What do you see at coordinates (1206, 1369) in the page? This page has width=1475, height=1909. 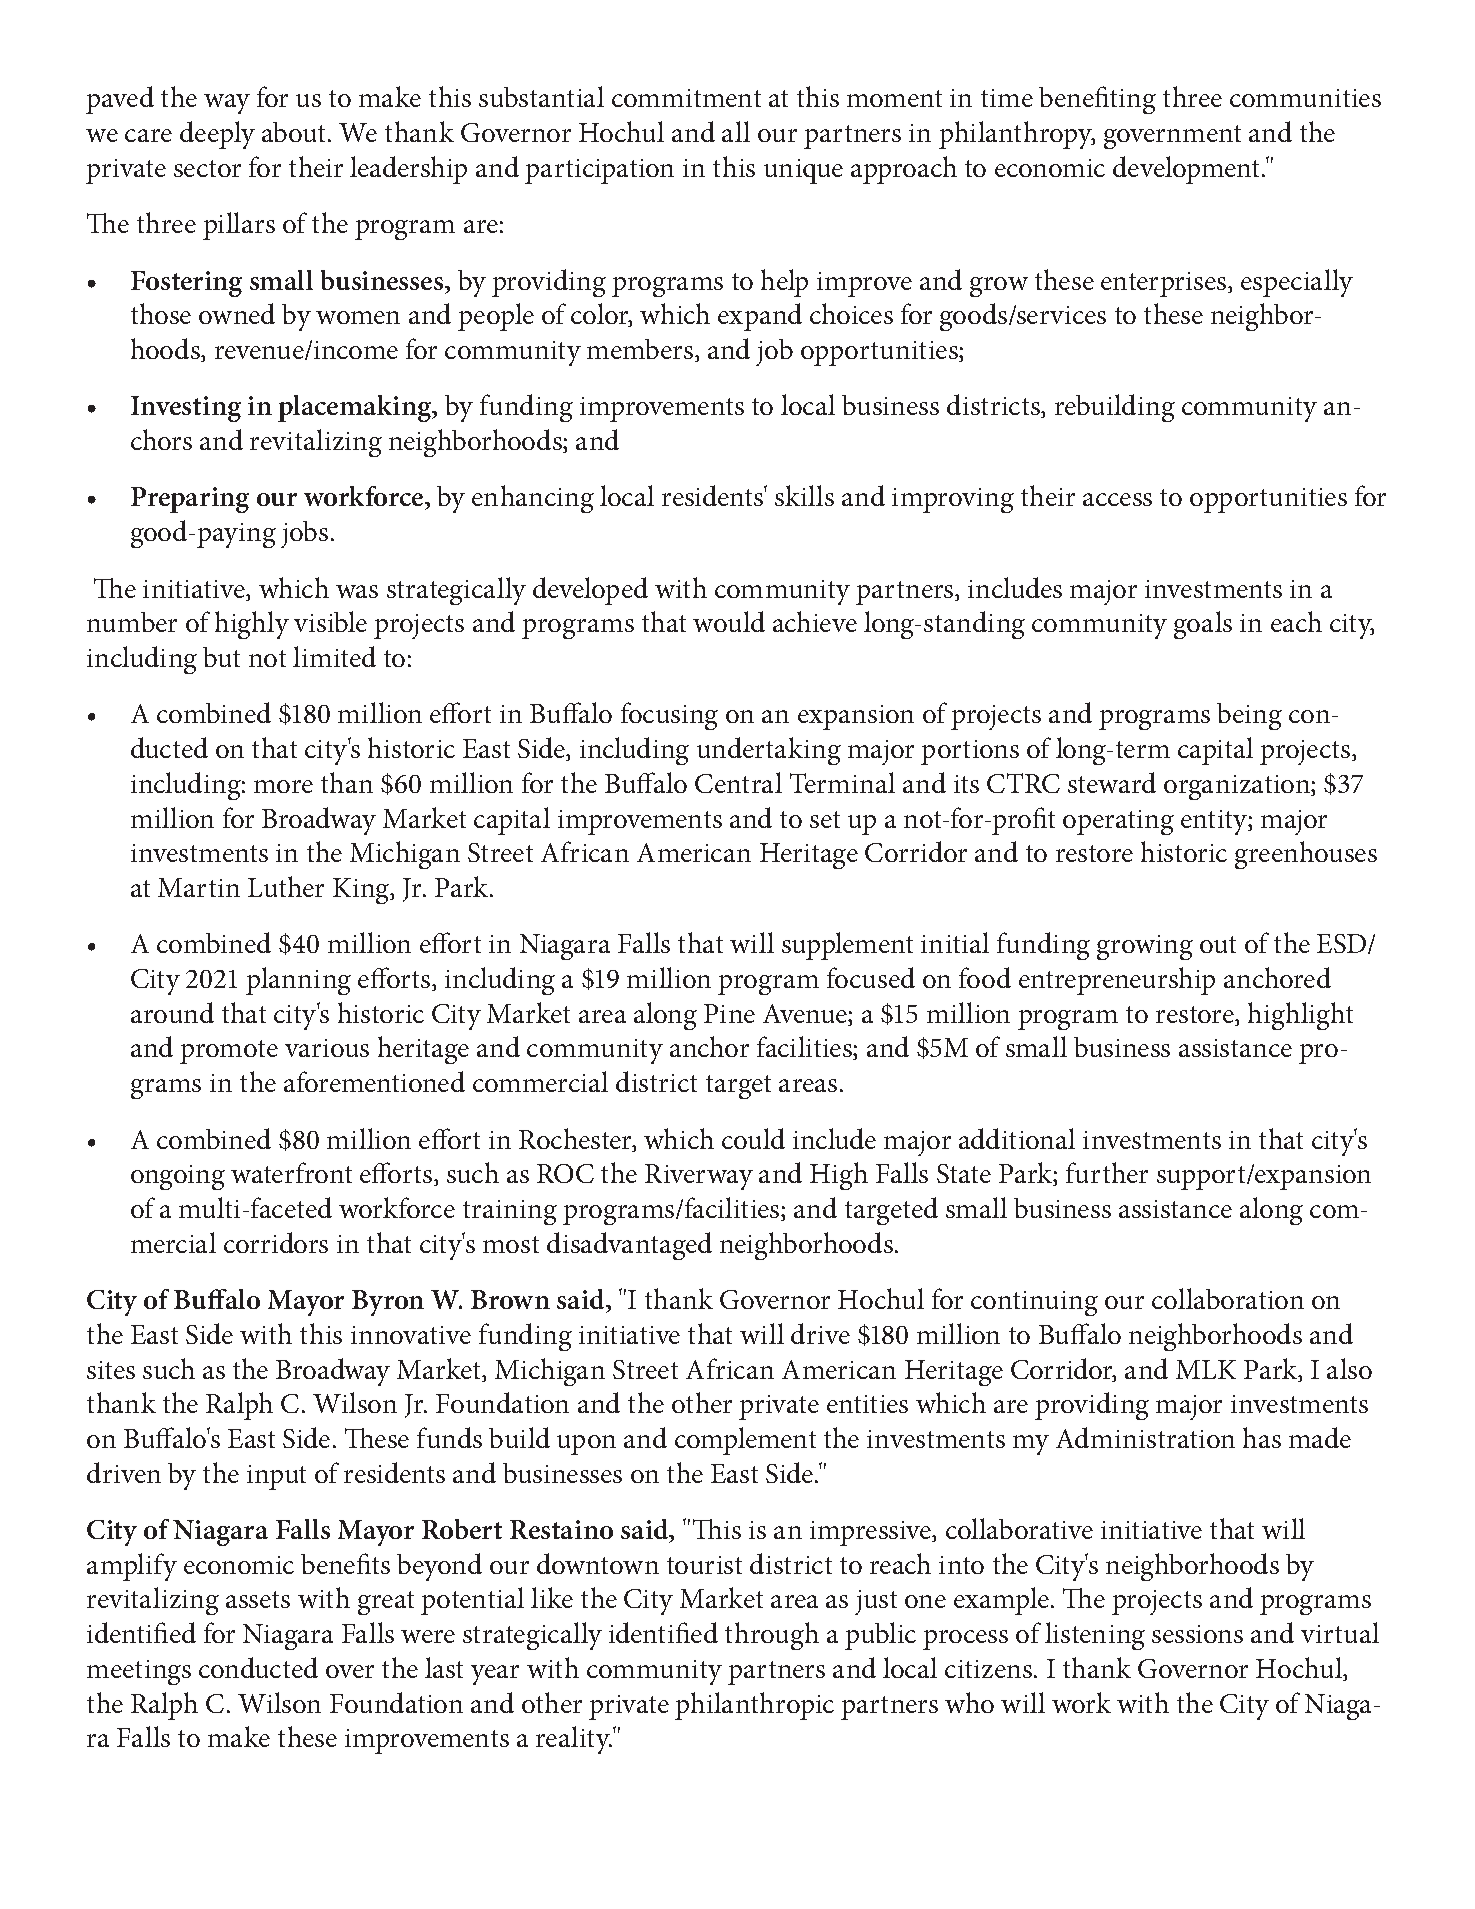 I see `MLK` at bounding box center [1206, 1369].
